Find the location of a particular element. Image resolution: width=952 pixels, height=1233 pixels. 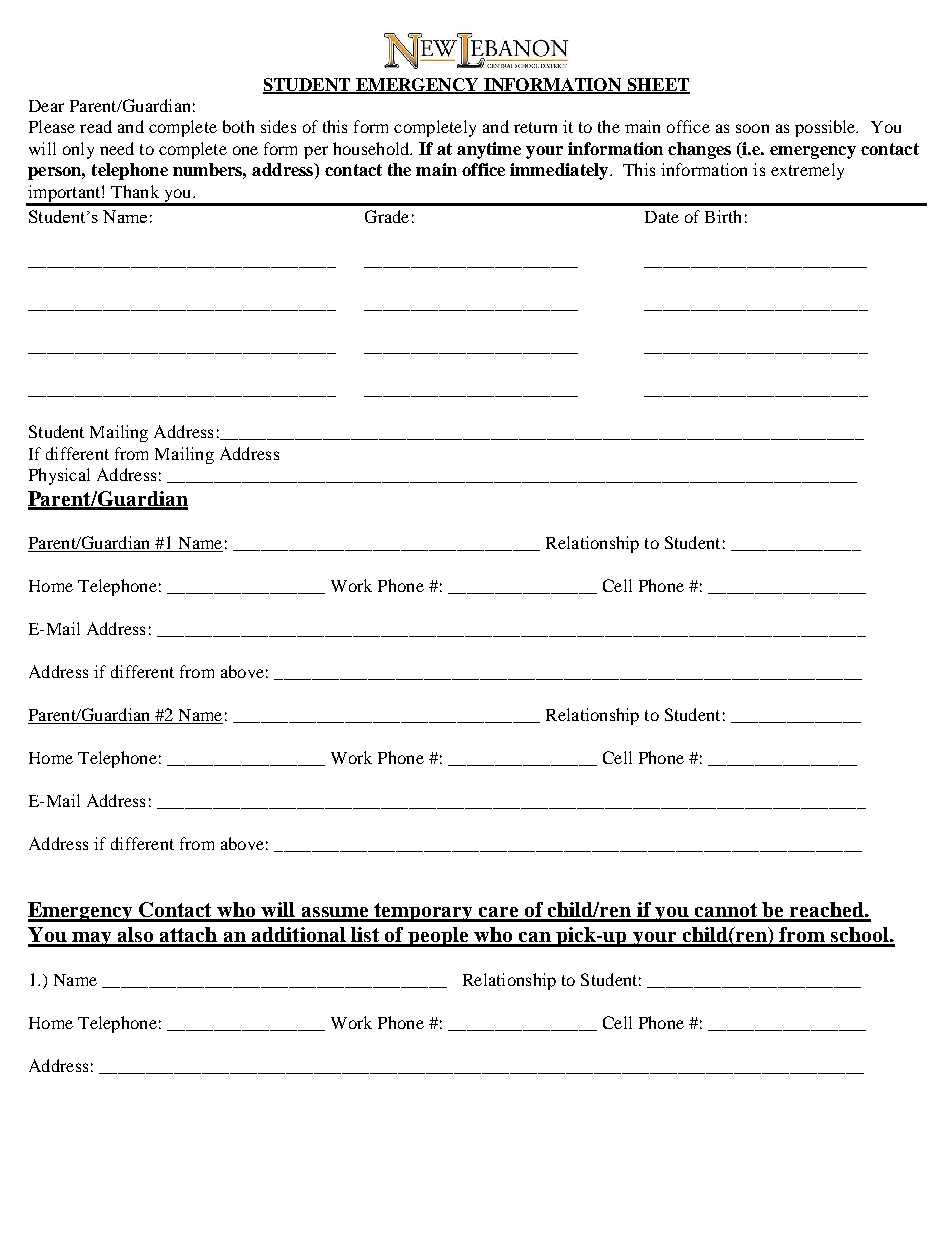

soon is located at coordinates (752, 128).
